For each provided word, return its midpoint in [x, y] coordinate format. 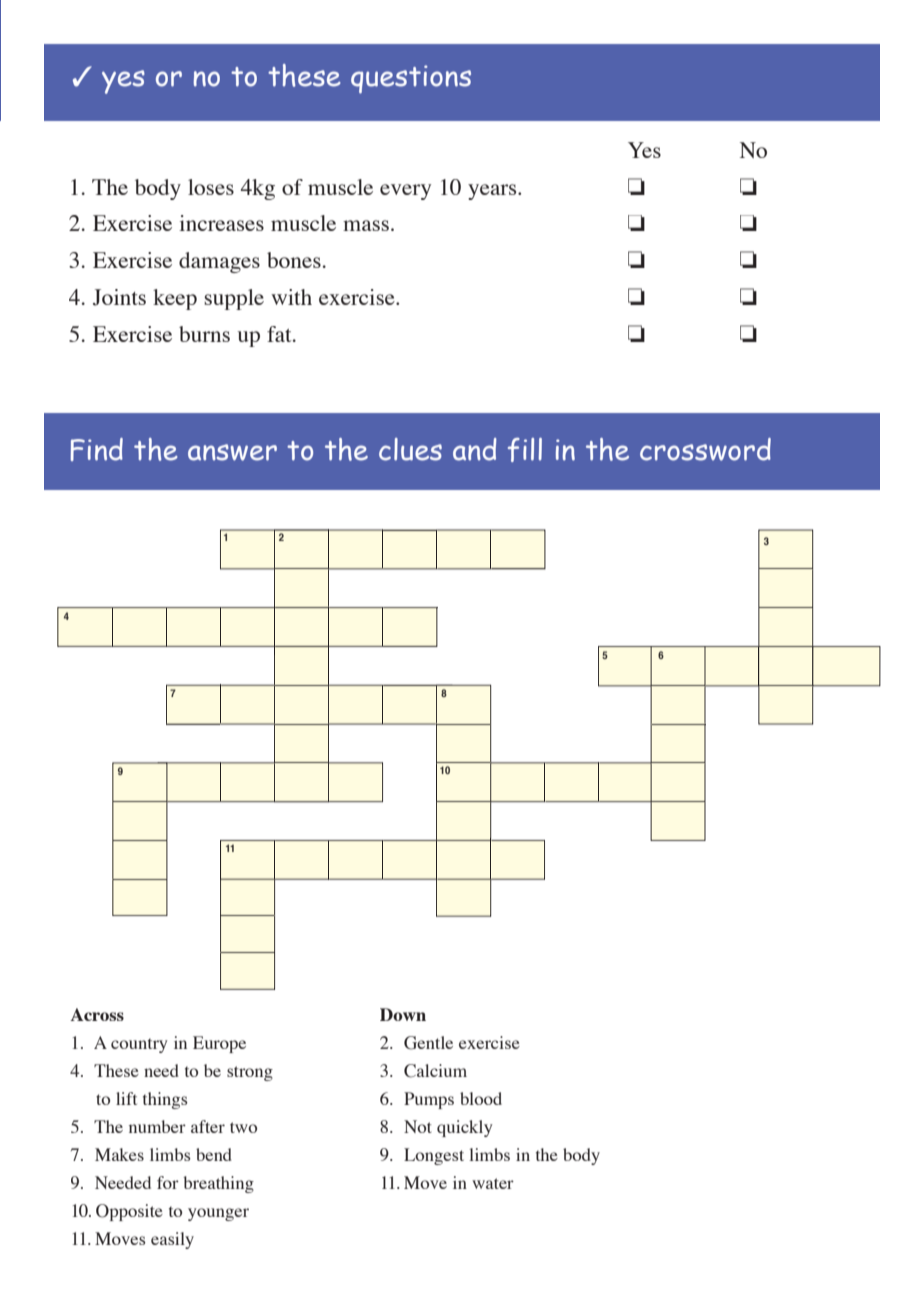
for [168, 1182]
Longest [434, 1156]
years [493, 192]
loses [211, 187]
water [493, 1183]
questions [411, 79]
